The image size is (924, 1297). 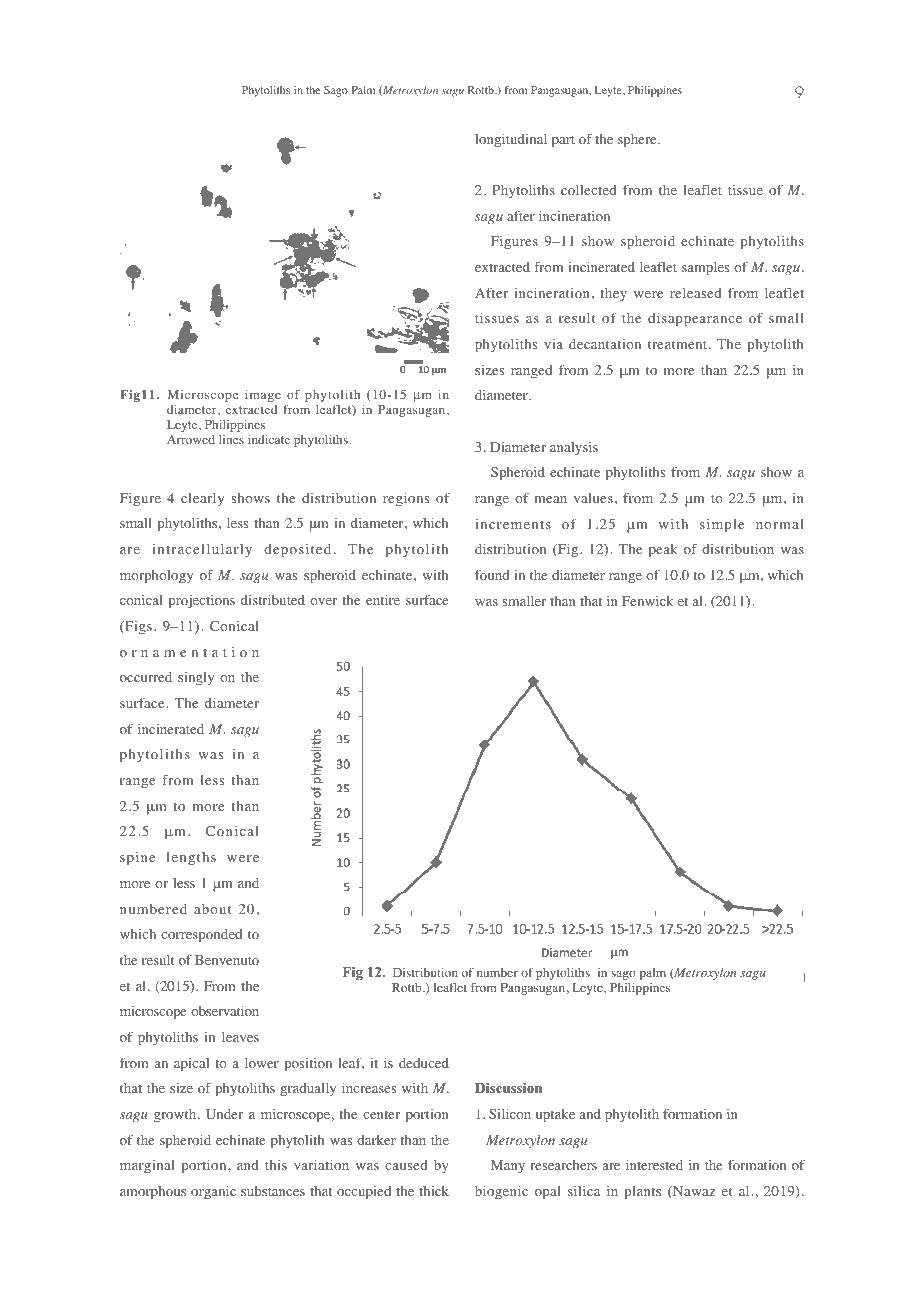 What do you see at coordinates (679, 344) in the screenshot?
I see `treatment` at bounding box center [679, 344].
